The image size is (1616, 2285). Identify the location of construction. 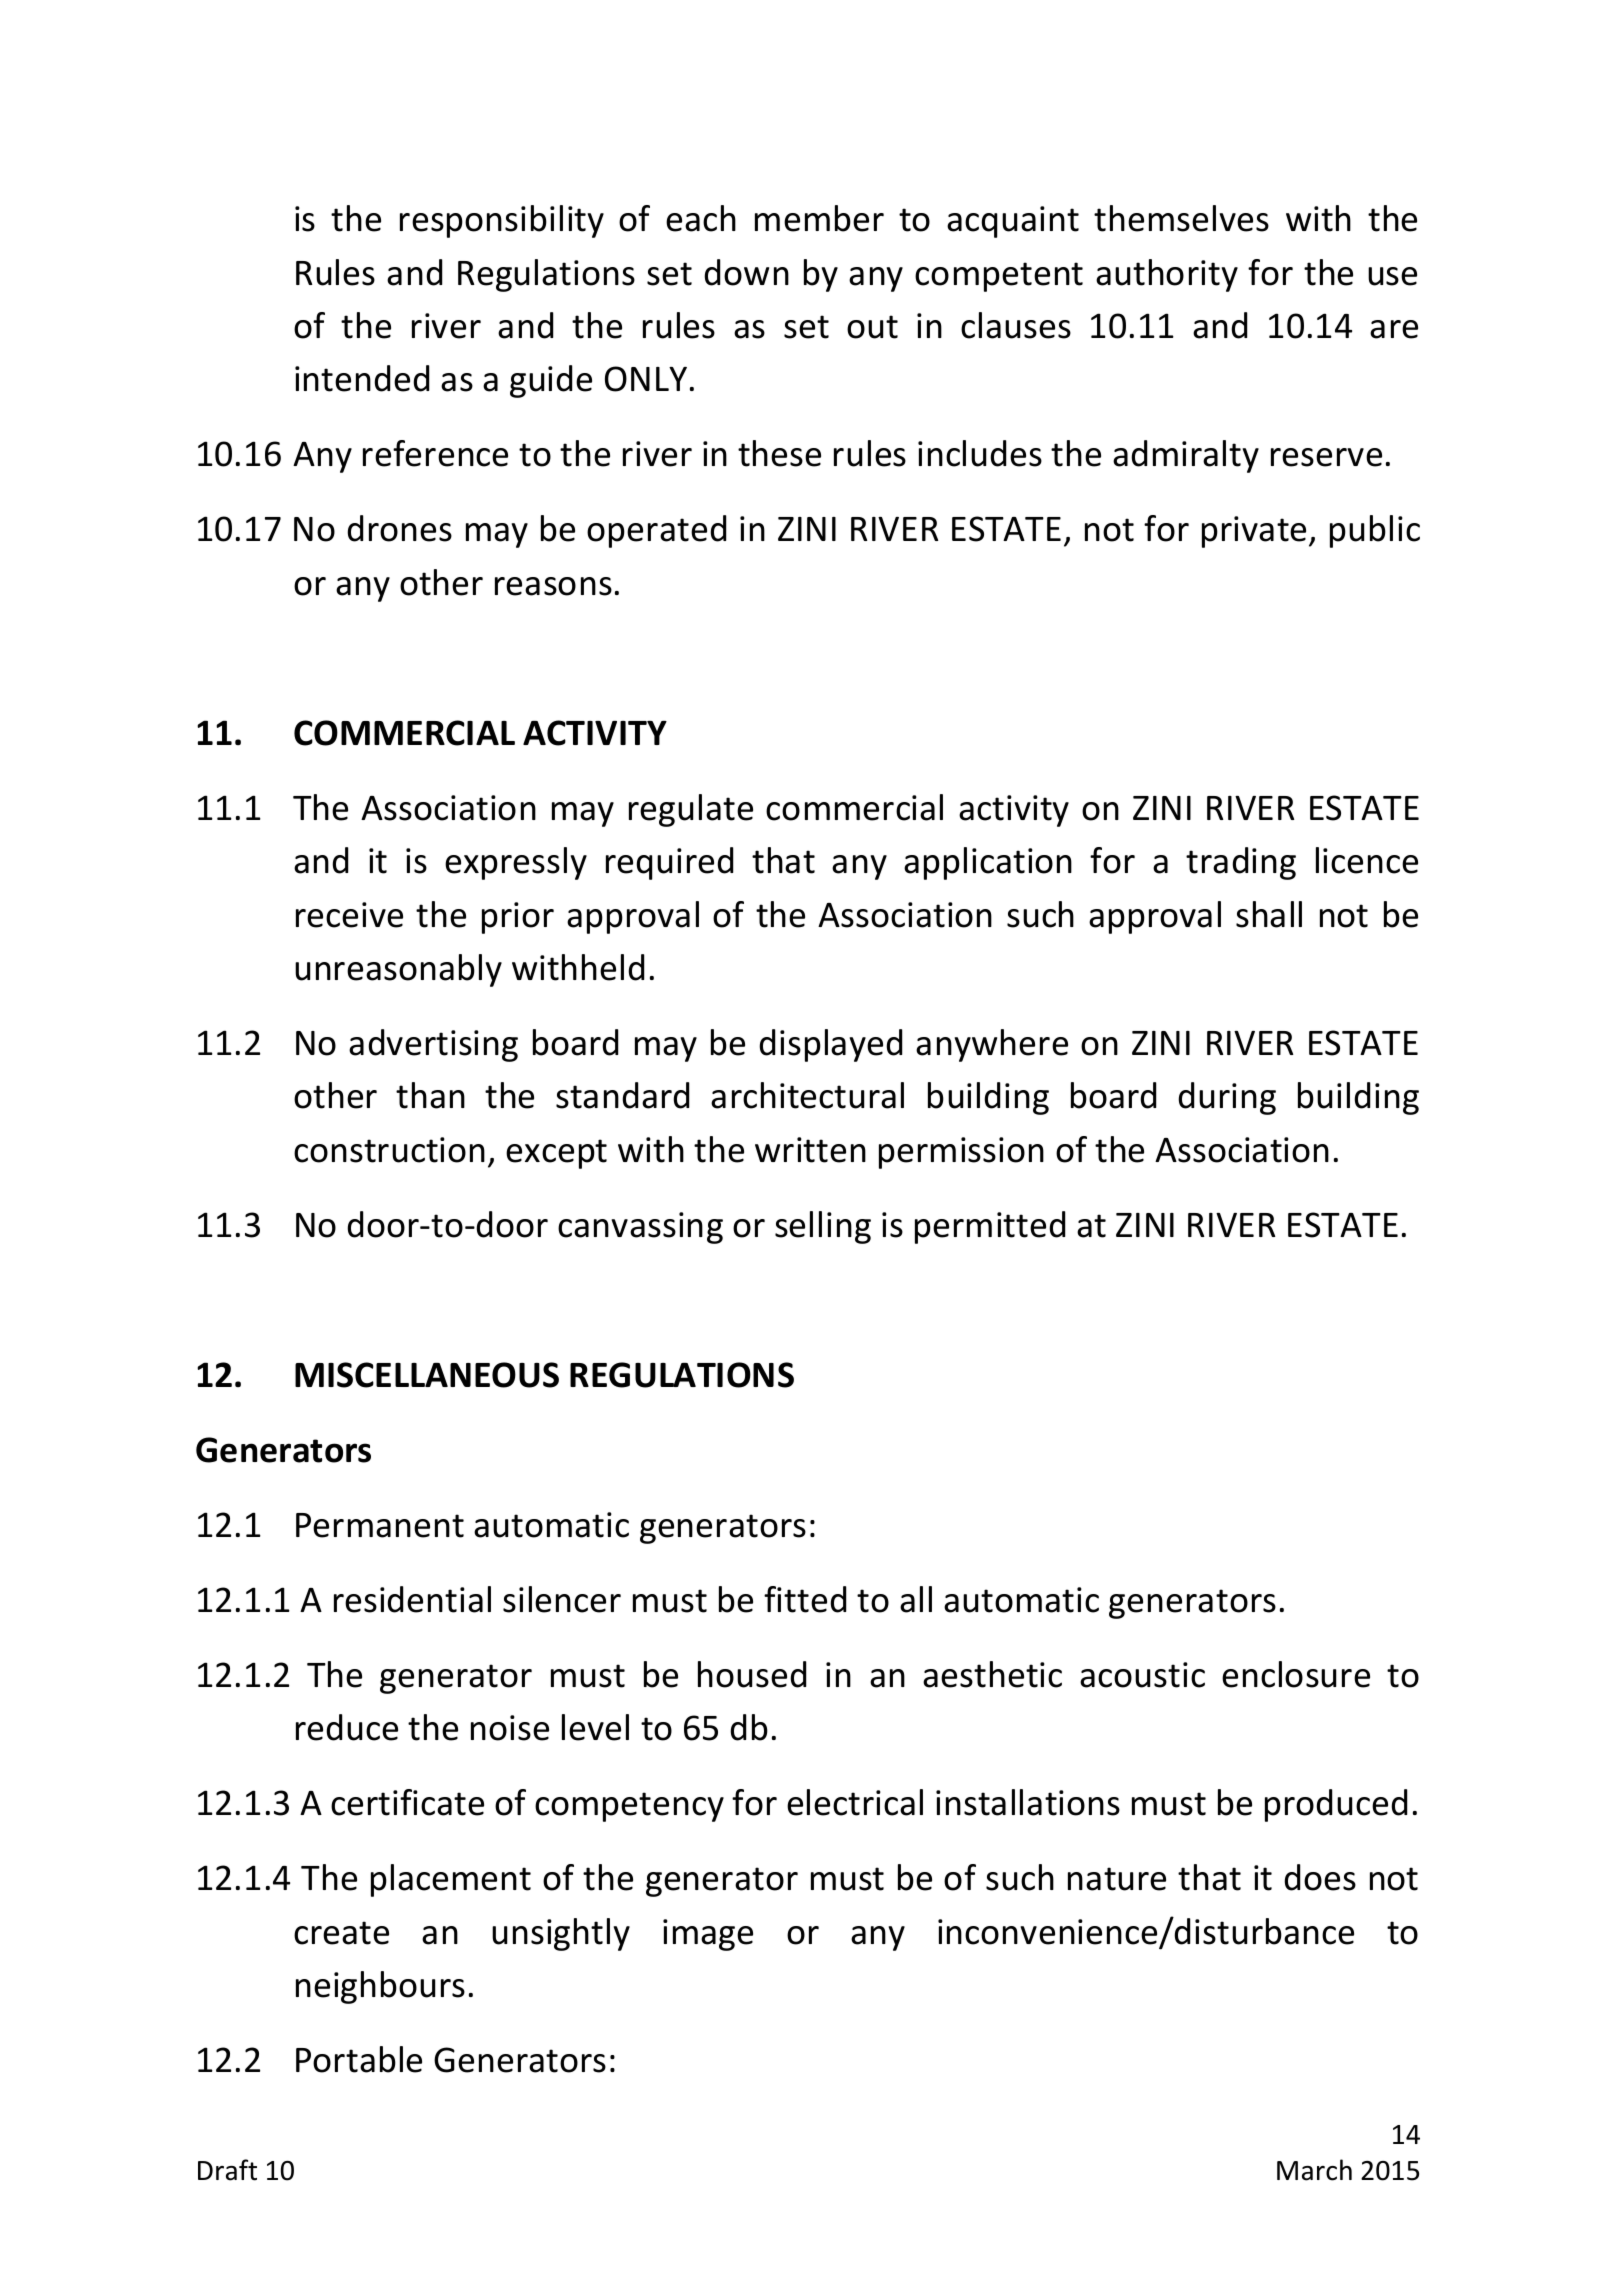
(389, 1150).
